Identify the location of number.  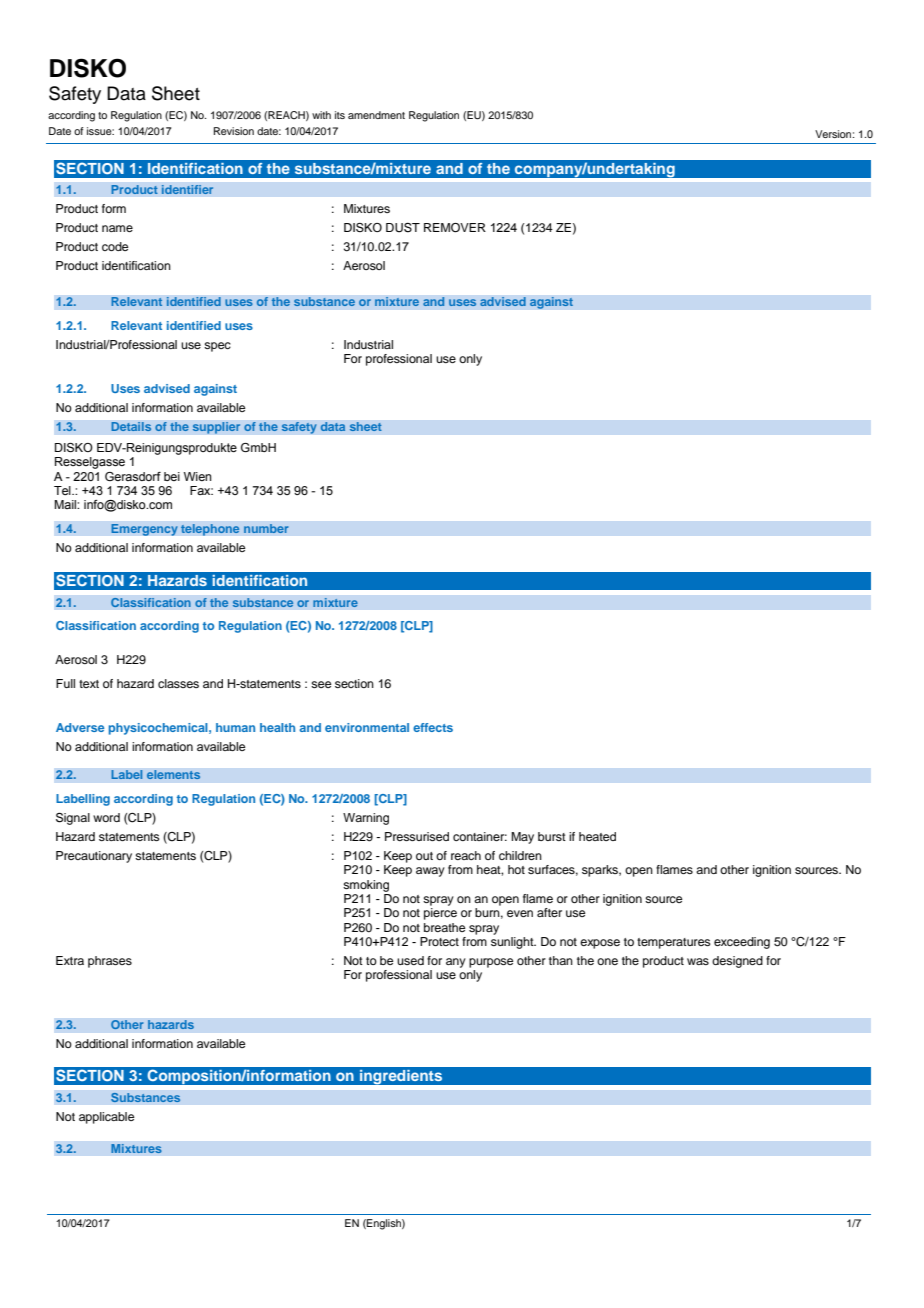
(266, 529).
